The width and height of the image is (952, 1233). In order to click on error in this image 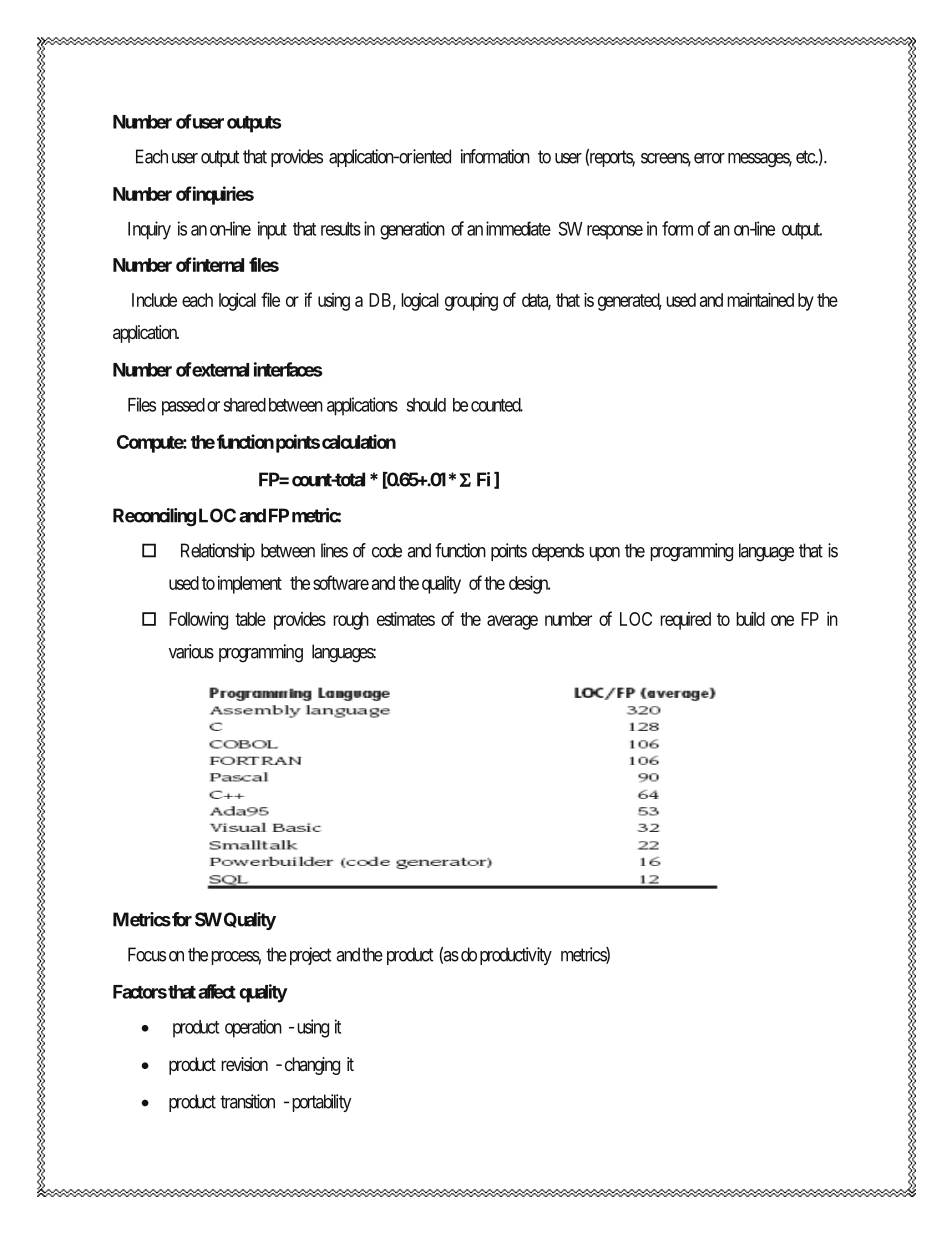, I will do `click(709, 158)`.
